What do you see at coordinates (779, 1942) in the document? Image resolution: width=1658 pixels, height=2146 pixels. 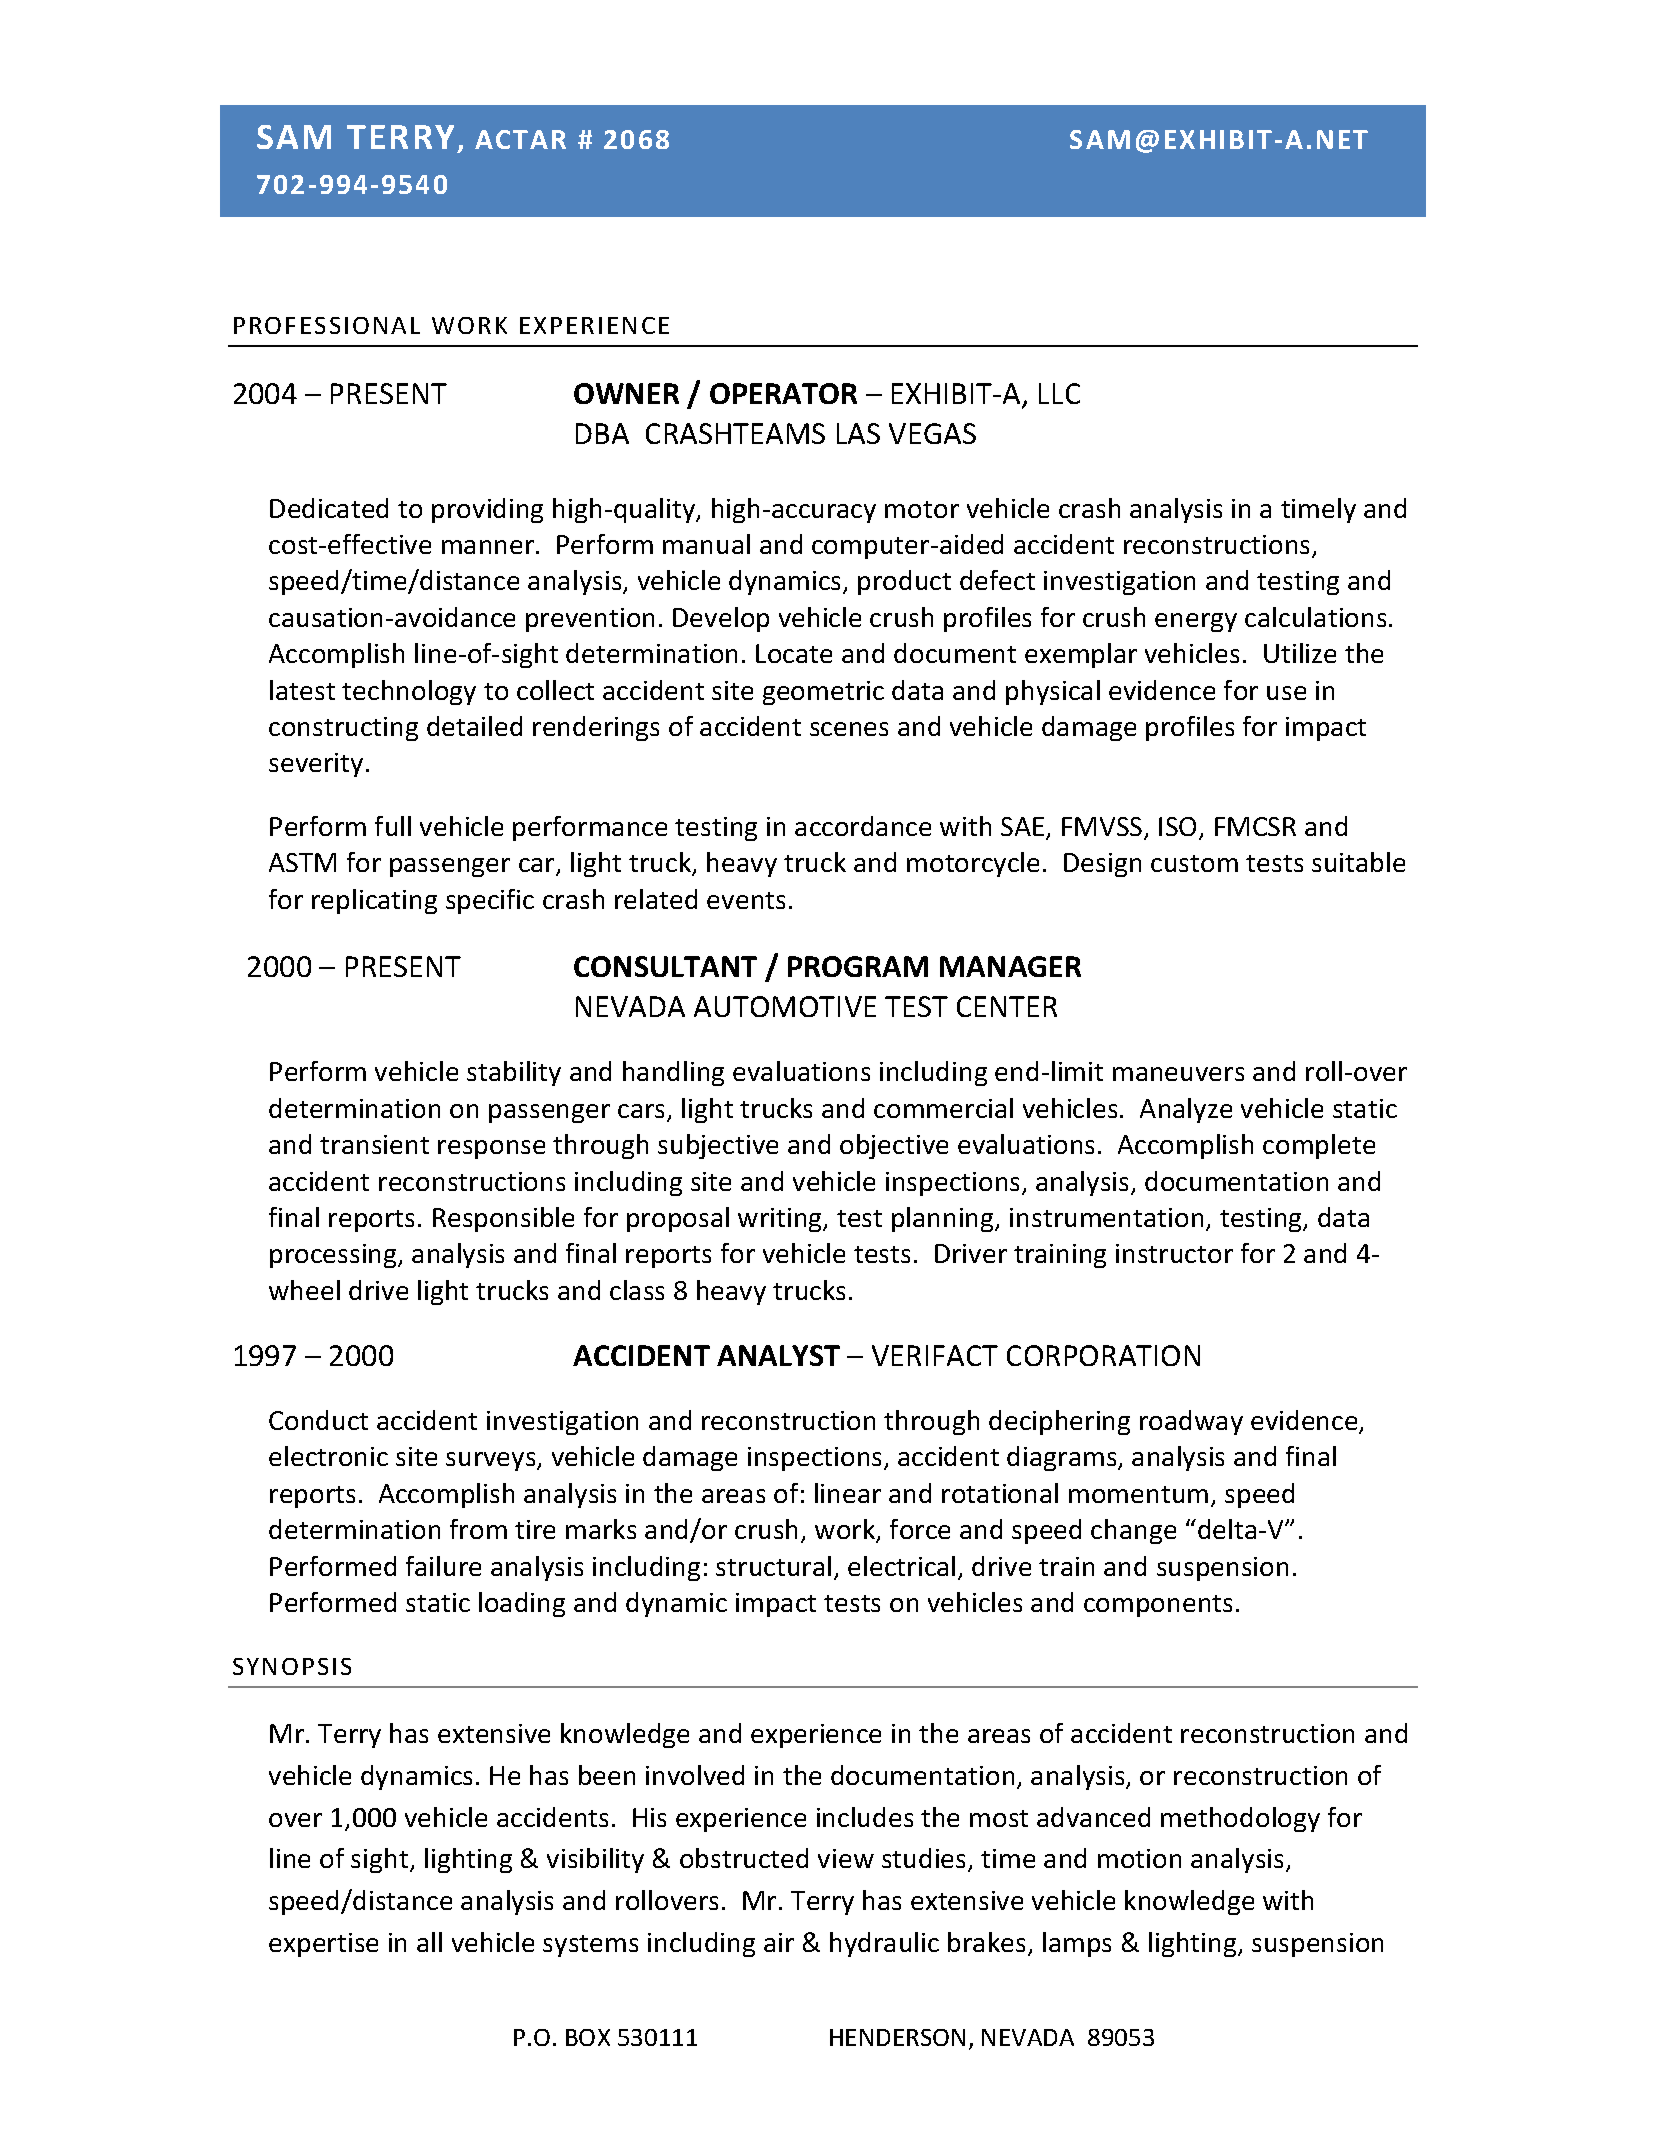 I see `air` at bounding box center [779, 1942].
